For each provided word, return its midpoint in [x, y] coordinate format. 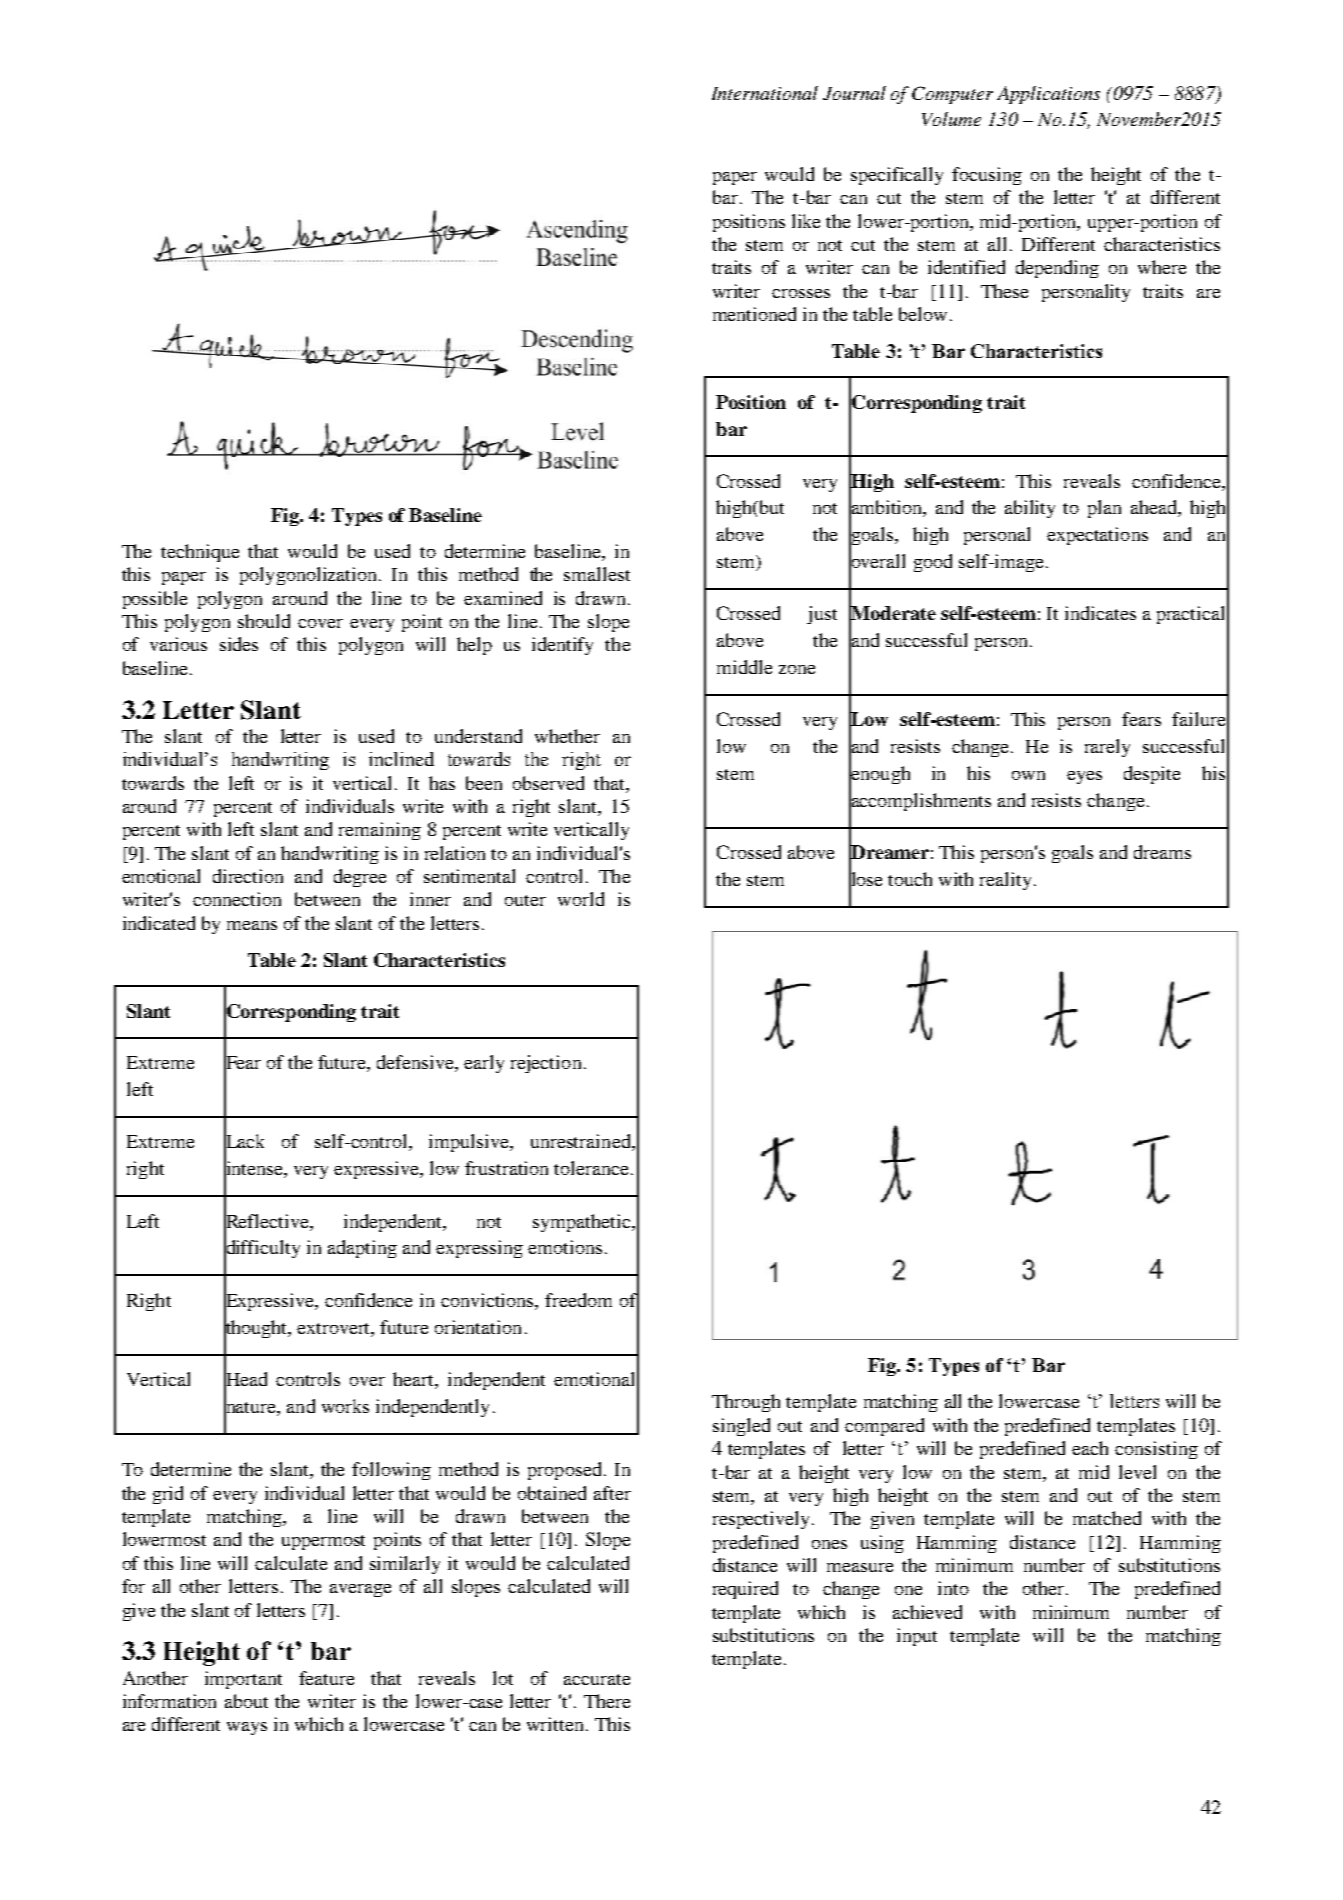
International [765, 93]
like [806, 221]
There [607, 1701]
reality [1005, 881]
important [243, 1680]
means [252, 925]
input [917, 1637]
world [581, 899]
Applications [1048, 95]
